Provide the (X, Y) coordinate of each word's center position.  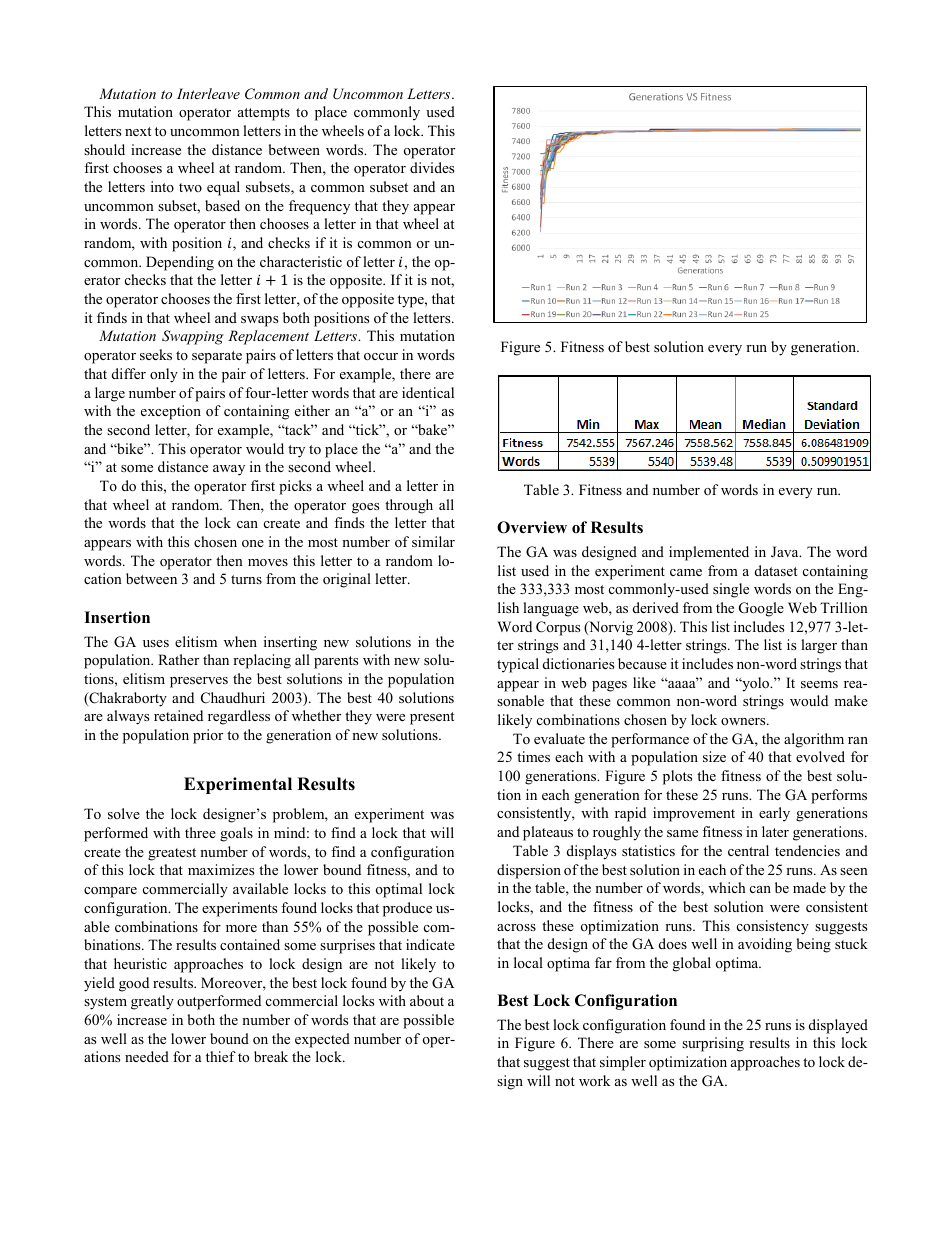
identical (428, 392)
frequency (319, 207)
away (229, 470)
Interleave (208, 93)
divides (432, 167)
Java (786, 552)
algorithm (814, 740)
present (432, 718)
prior (208, 736)
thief (221, 1056)
